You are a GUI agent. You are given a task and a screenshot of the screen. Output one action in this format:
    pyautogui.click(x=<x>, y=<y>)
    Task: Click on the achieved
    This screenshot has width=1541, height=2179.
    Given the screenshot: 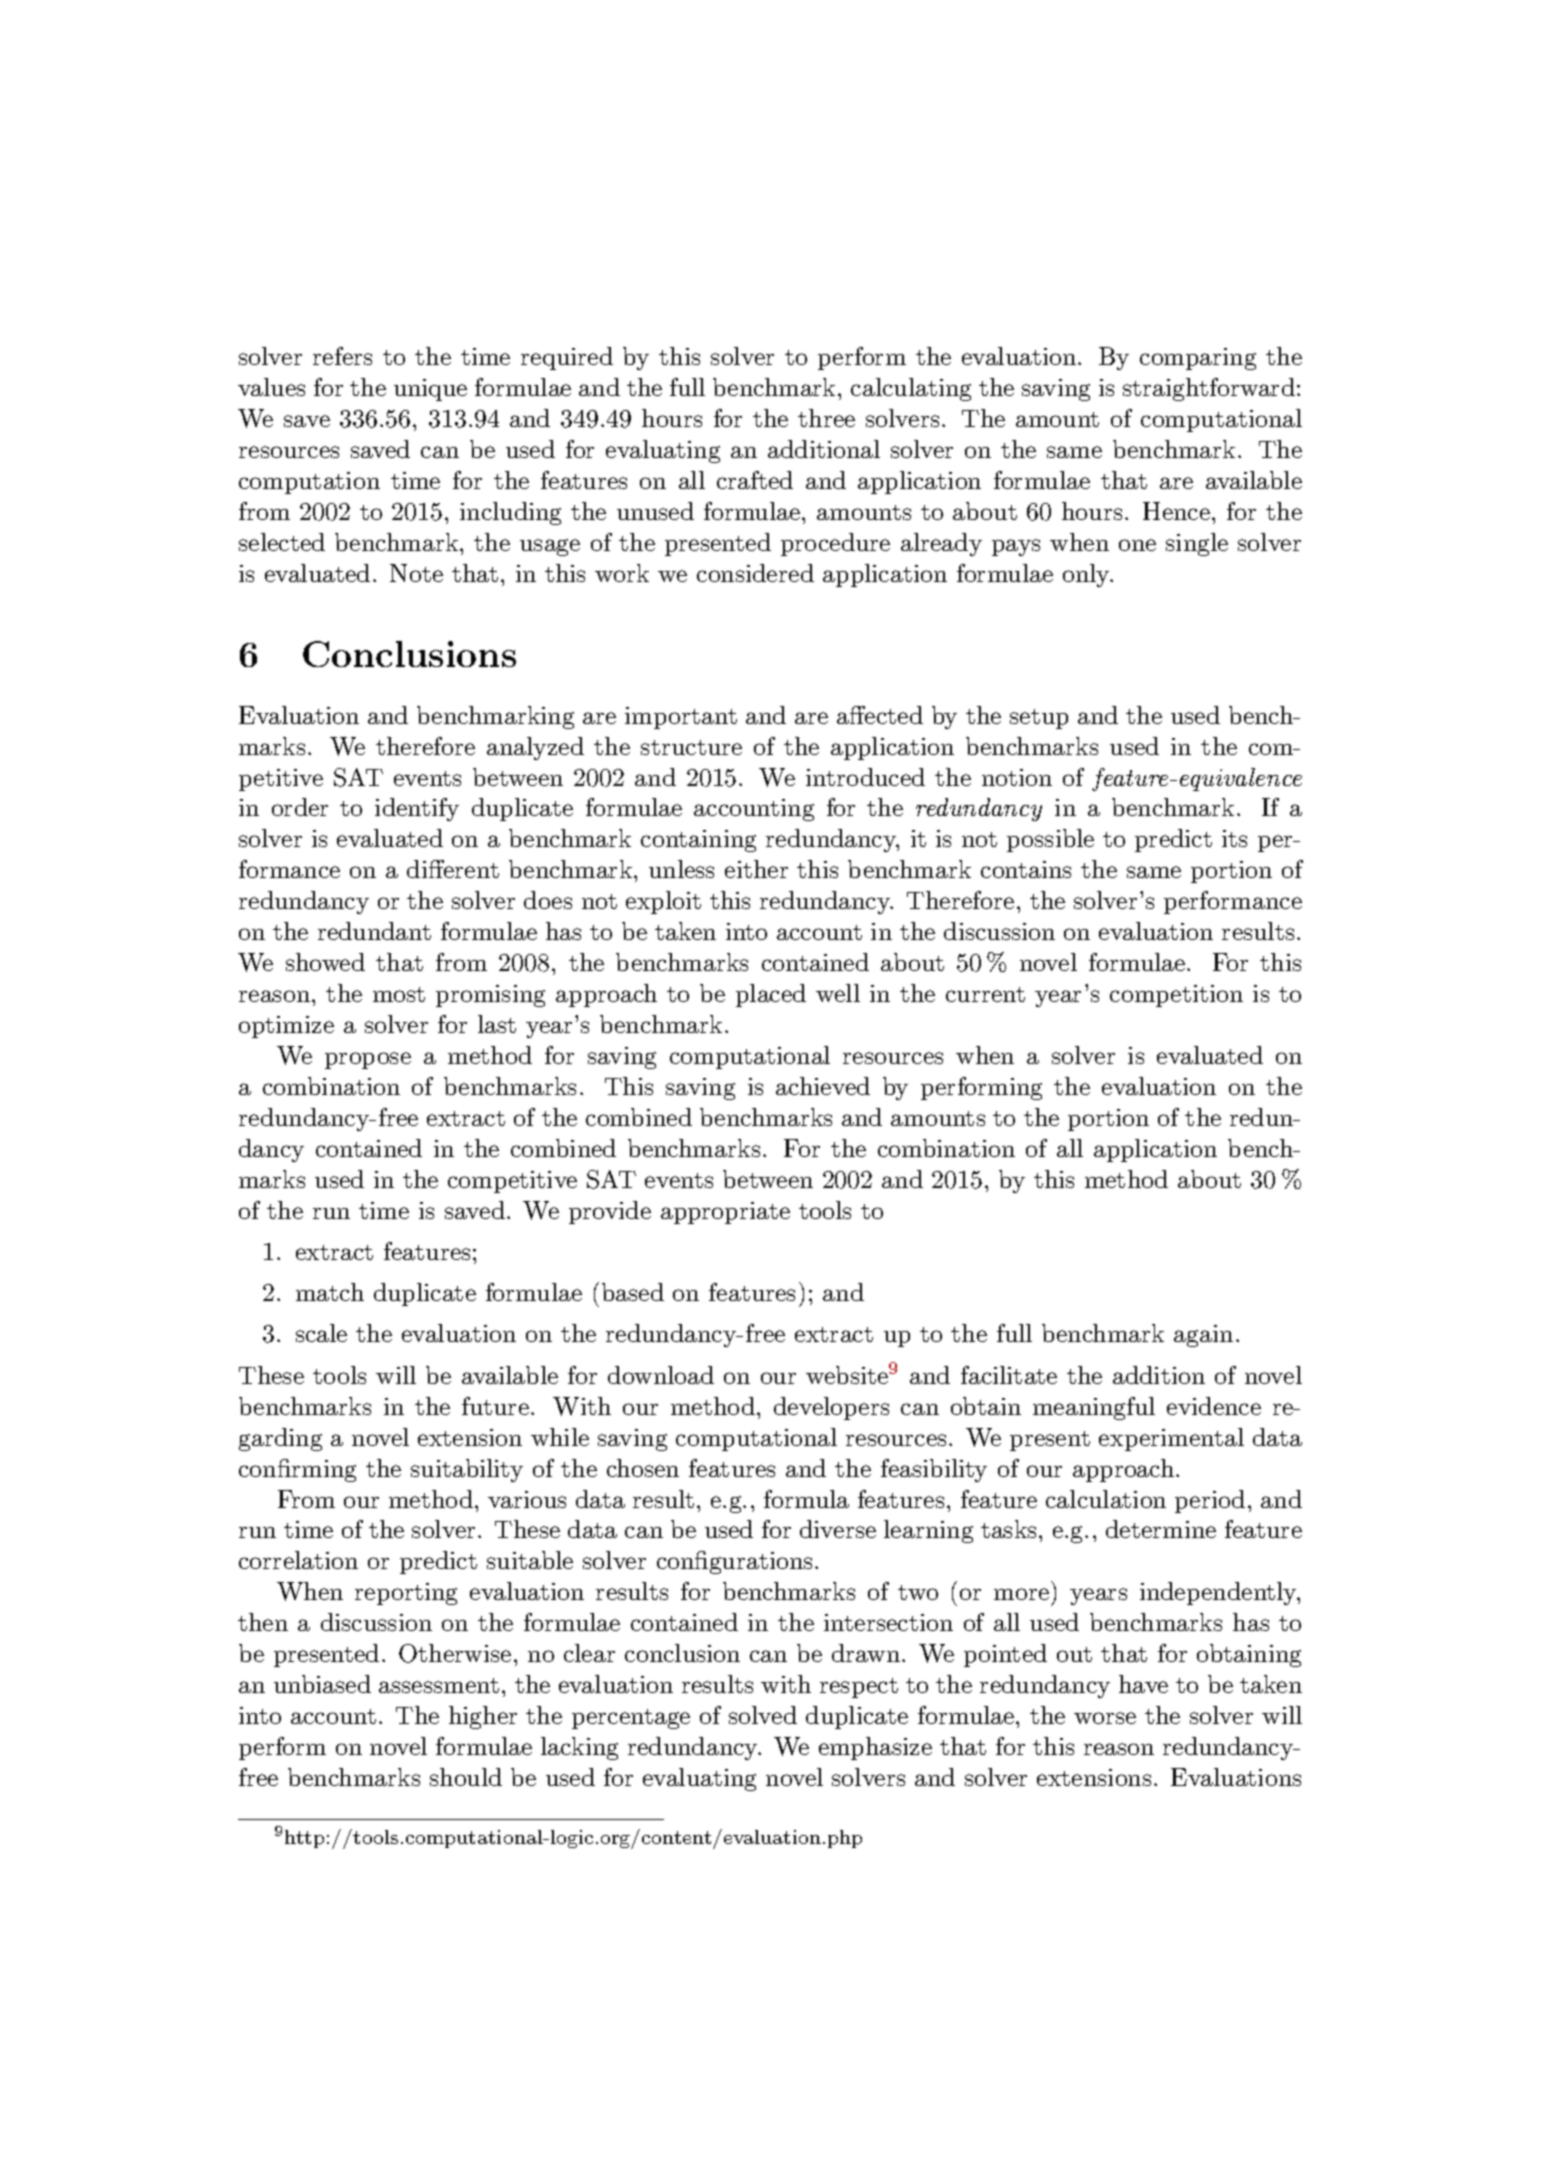 What is the action you would take?
    pyautogui.click(x=823, y=1086)
